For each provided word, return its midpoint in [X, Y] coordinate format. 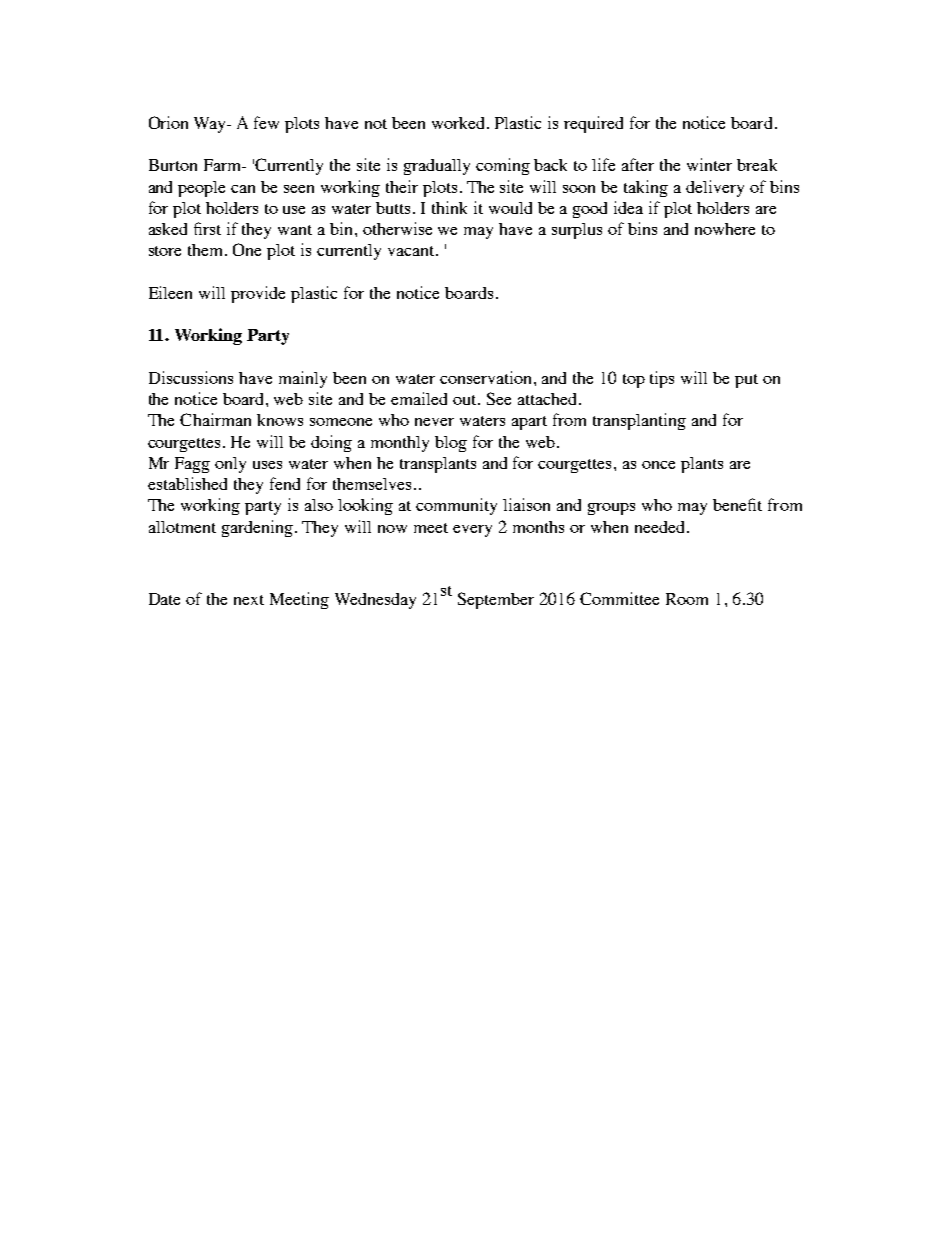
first [207, 228]
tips [662, 379]
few [266, 122]
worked [460, 123]
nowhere [725, 229]
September [496, 600]
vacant [413, 251]
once [658, 465]
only [230, 465]
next [249, 600]
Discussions [191, 377]
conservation [487, 377]
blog [451, 444]
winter [709, 164]
